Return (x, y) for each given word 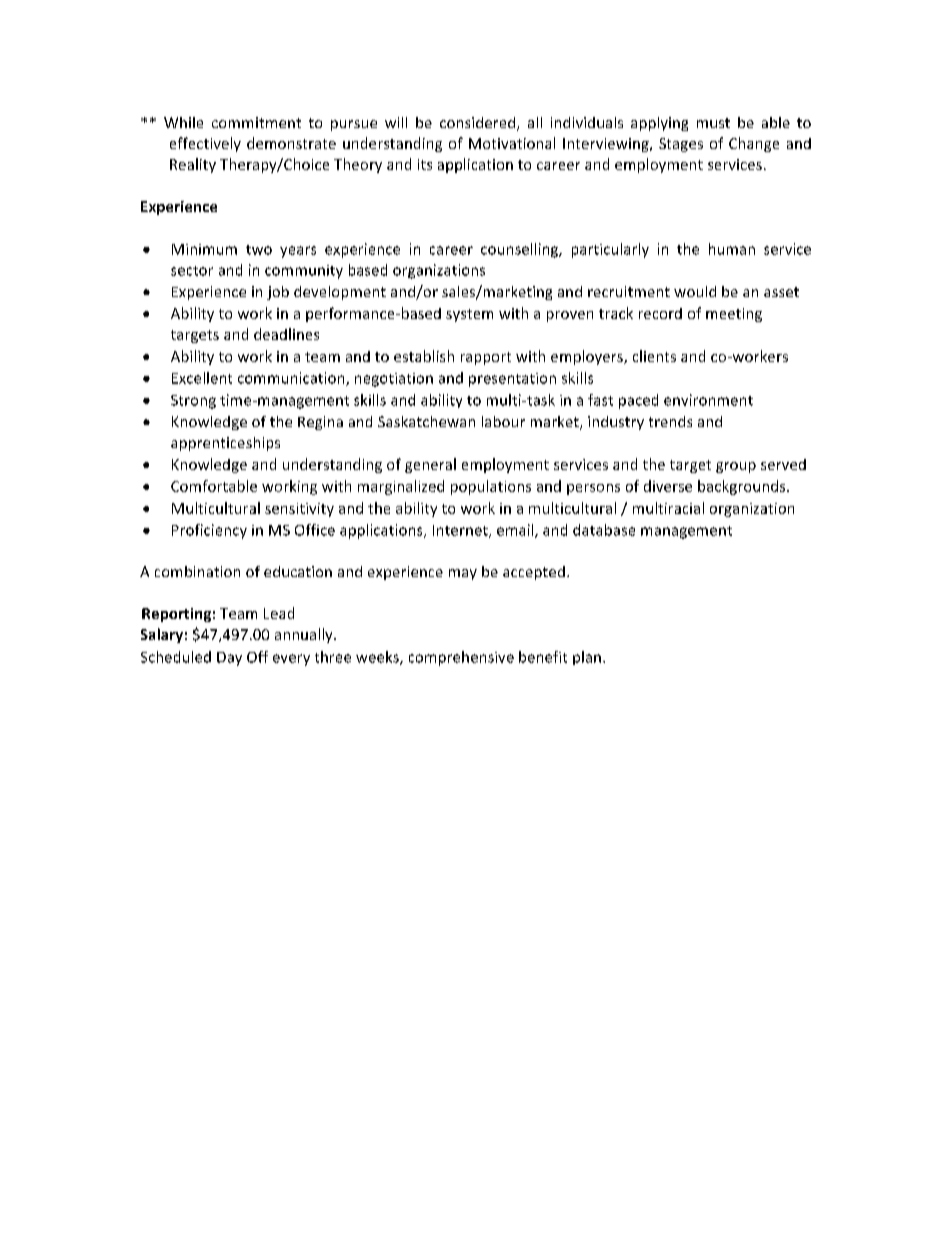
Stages (681, 145)
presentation (512, 380)
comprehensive (461, 658)
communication (292, 379)
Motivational (512, 143)
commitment (256, 122)
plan (587, 658)
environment (708, 400)
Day (229, 659)
